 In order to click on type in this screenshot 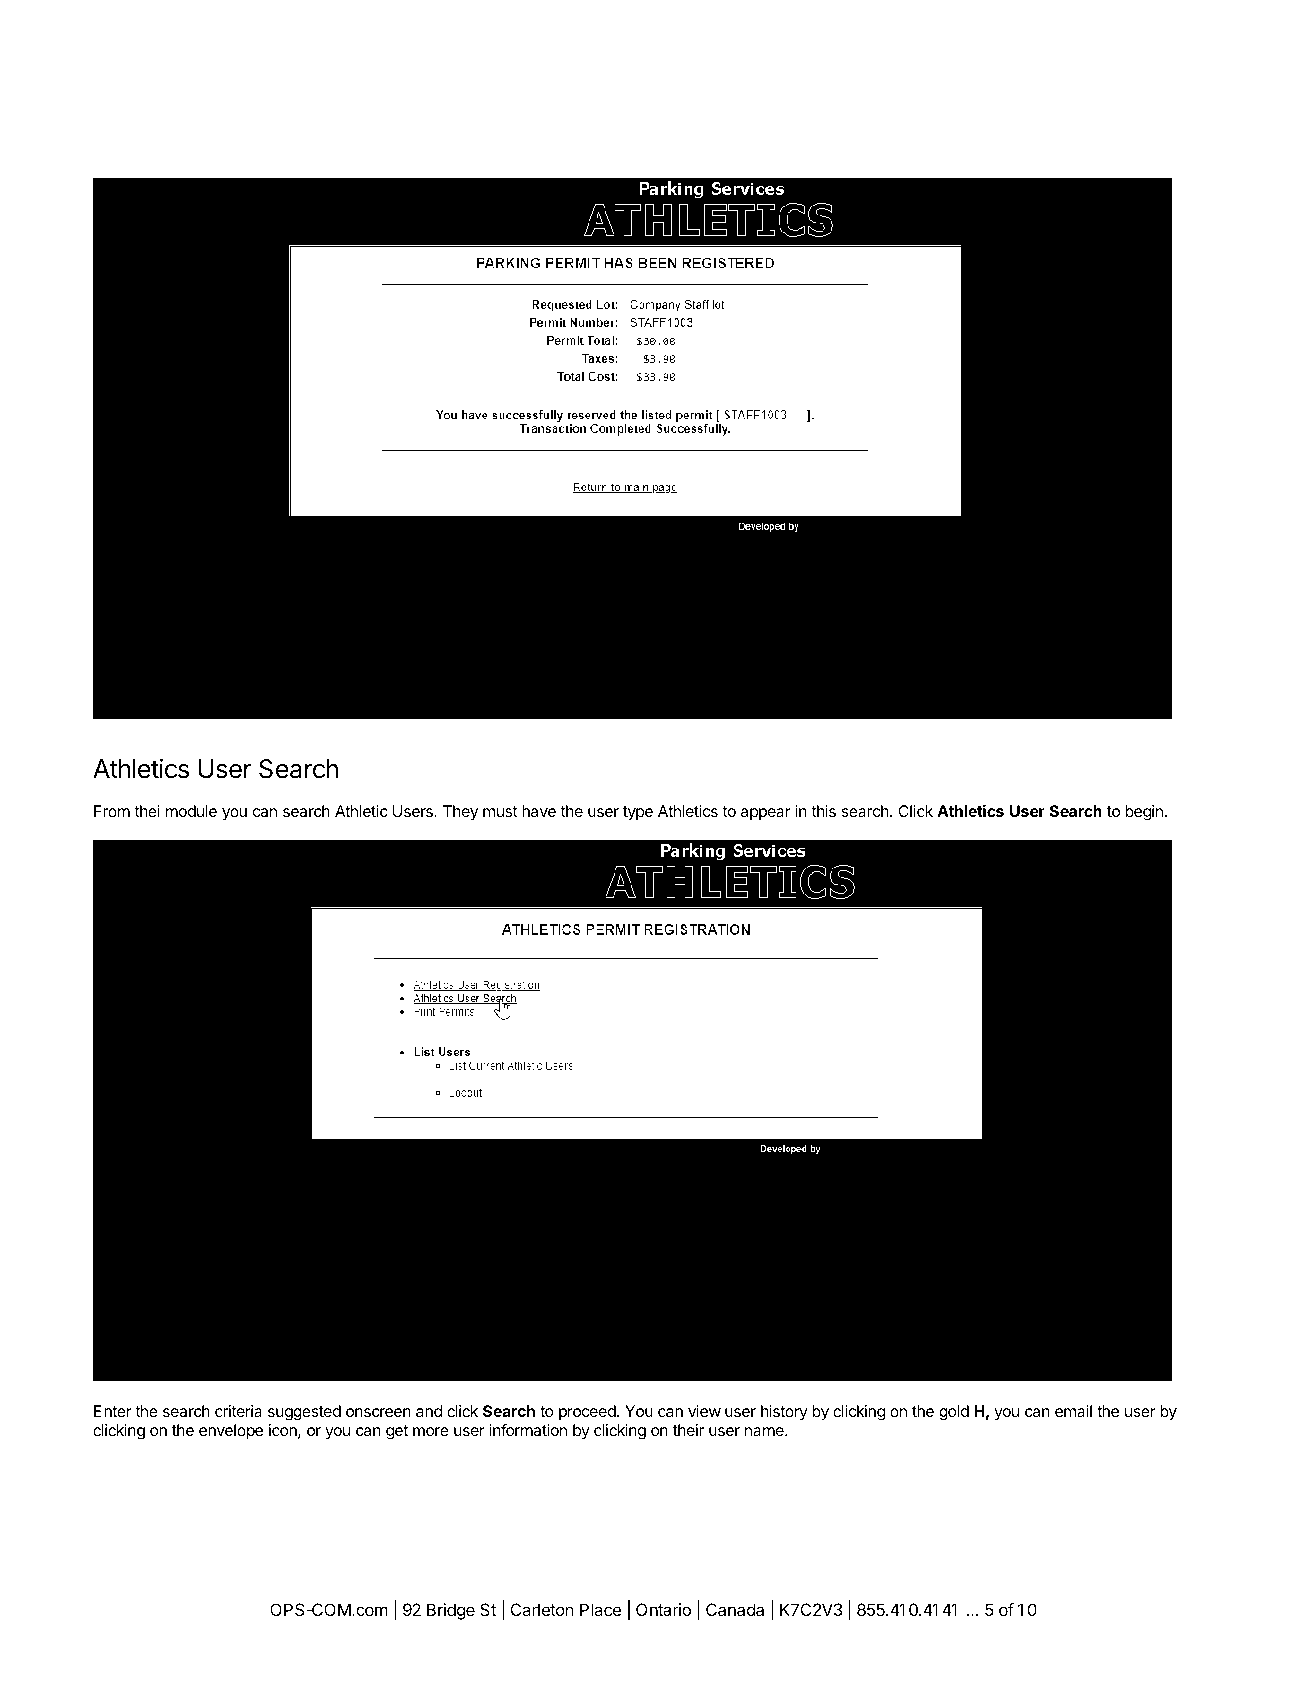, I will do `click(638, 813)`.
